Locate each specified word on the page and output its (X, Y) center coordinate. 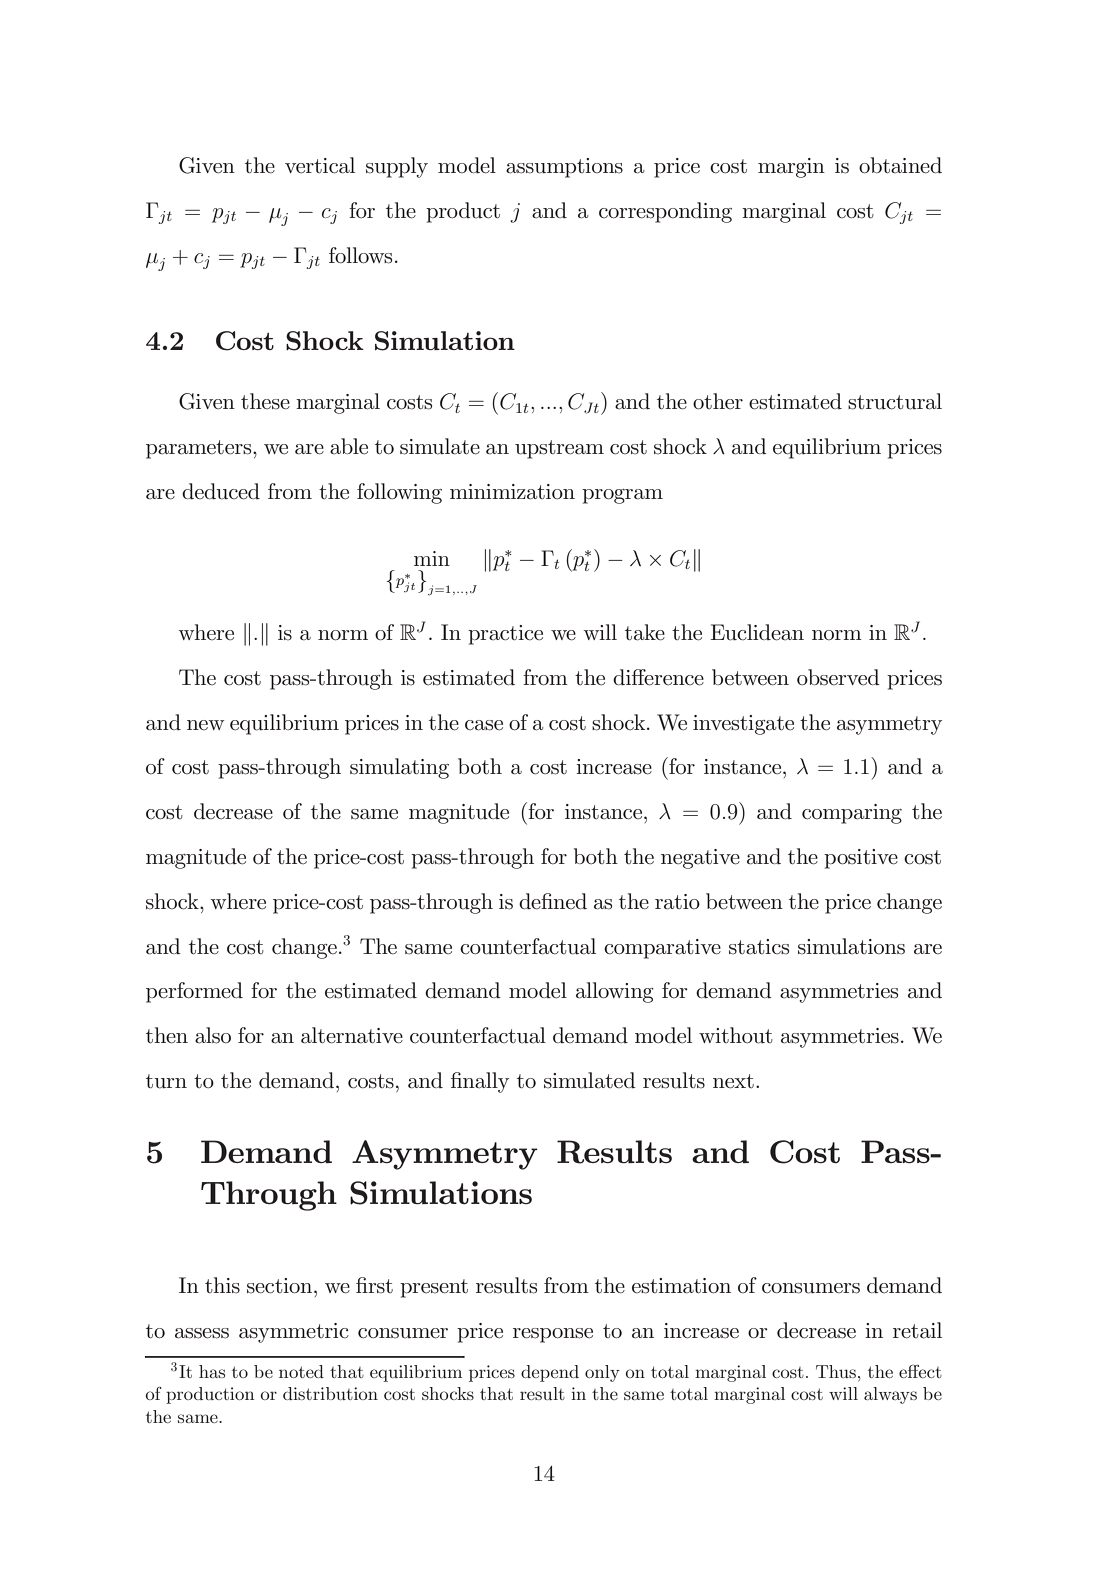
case (484, 725)
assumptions (564, 168)
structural (895, 401)
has (212, 1371)
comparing (852, 814)
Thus (836, 1371)
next (733, 1081)
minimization (512, 492)
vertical (320, 165)
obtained (900, 165)
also (213, 1035)
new (205, 725)
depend (550, 1373)
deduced (221, 491)
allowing (615, 992)
